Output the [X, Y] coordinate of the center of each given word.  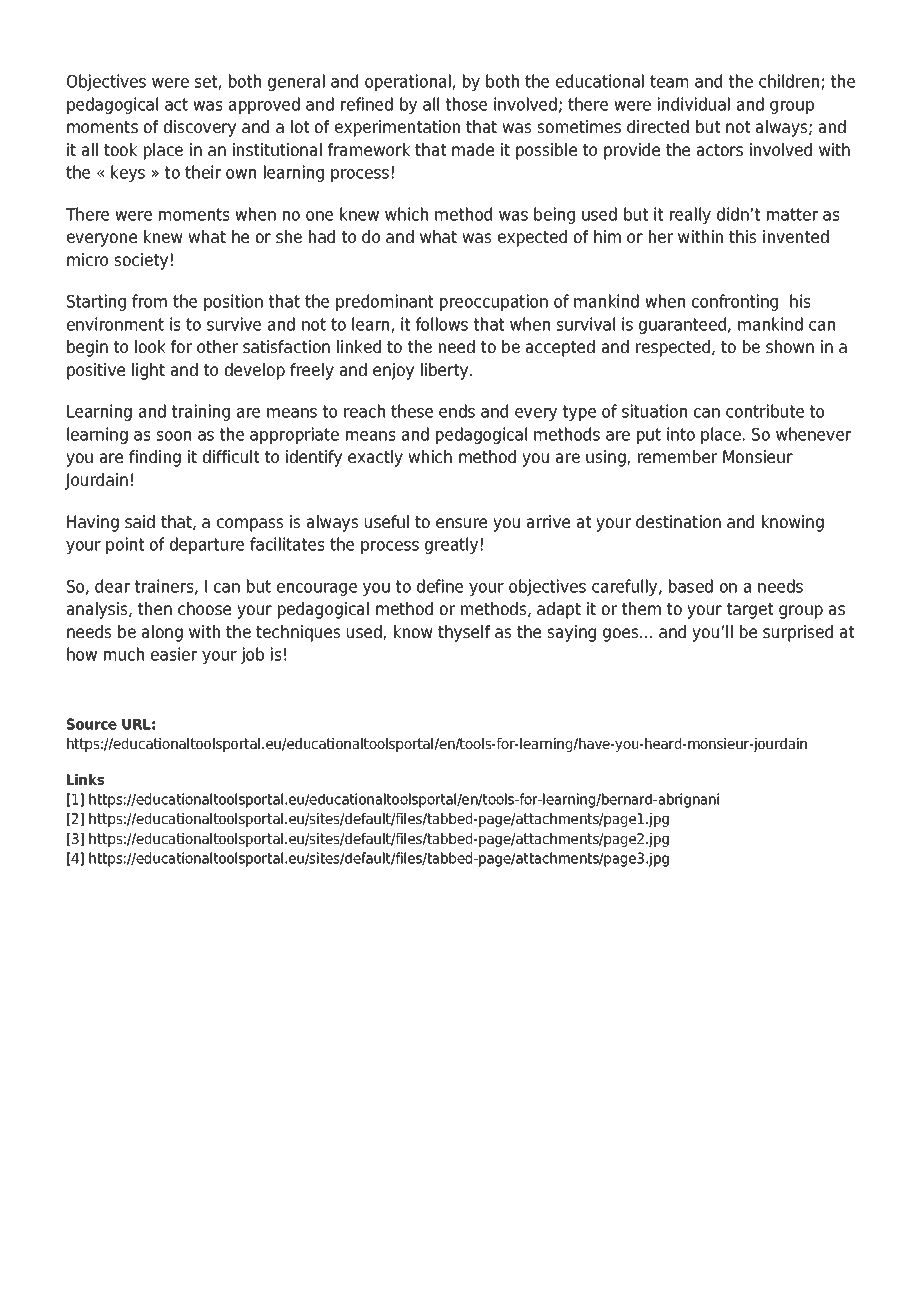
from [149, 301]
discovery [200, 128]
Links [85, 779]
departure [207, 545]
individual [694, 104]
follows [442, 324]
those [466, 104]
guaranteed [684, 325]
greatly [451, 545]
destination [678, 521]
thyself [464, 633]
